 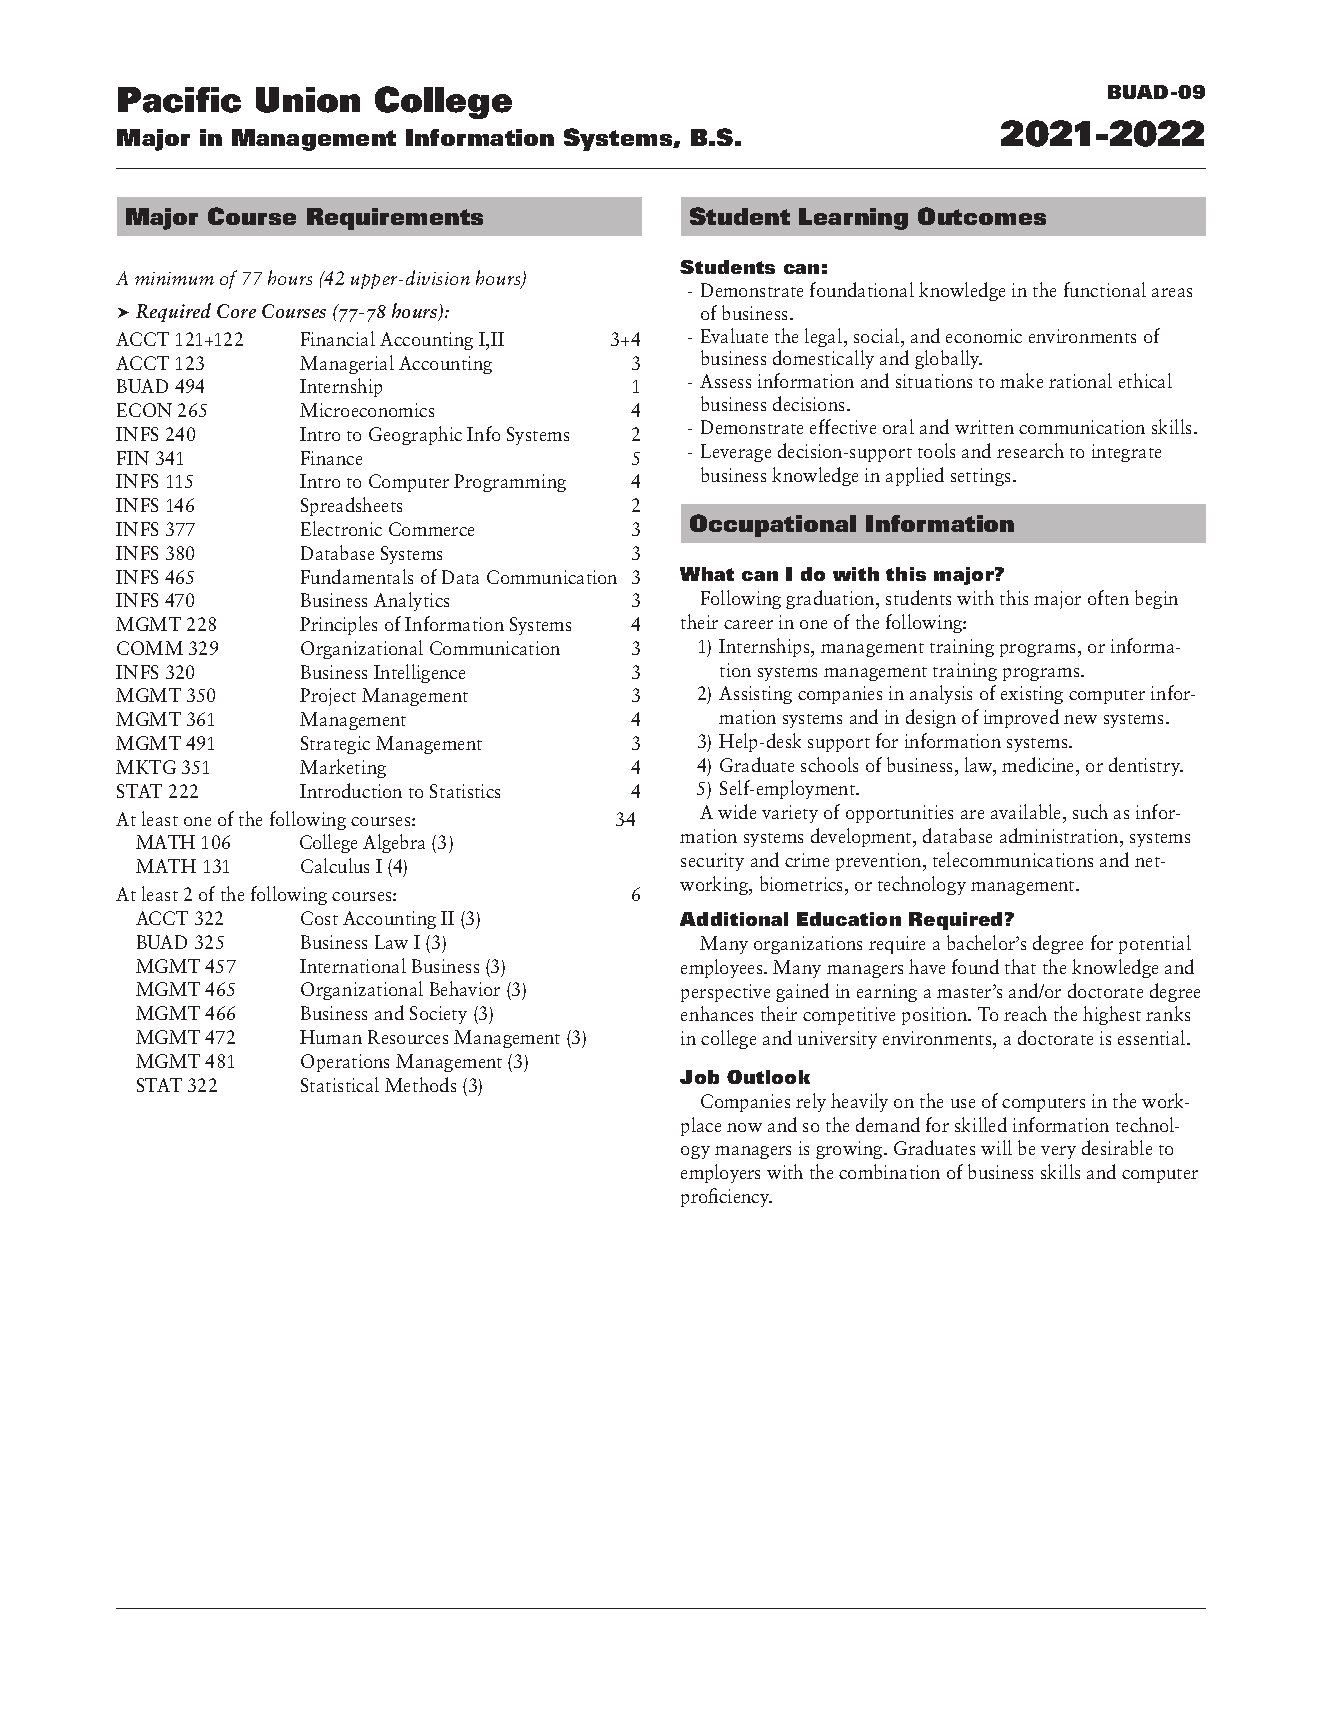 I want to click on very, so click(x=1058, y=1152).
